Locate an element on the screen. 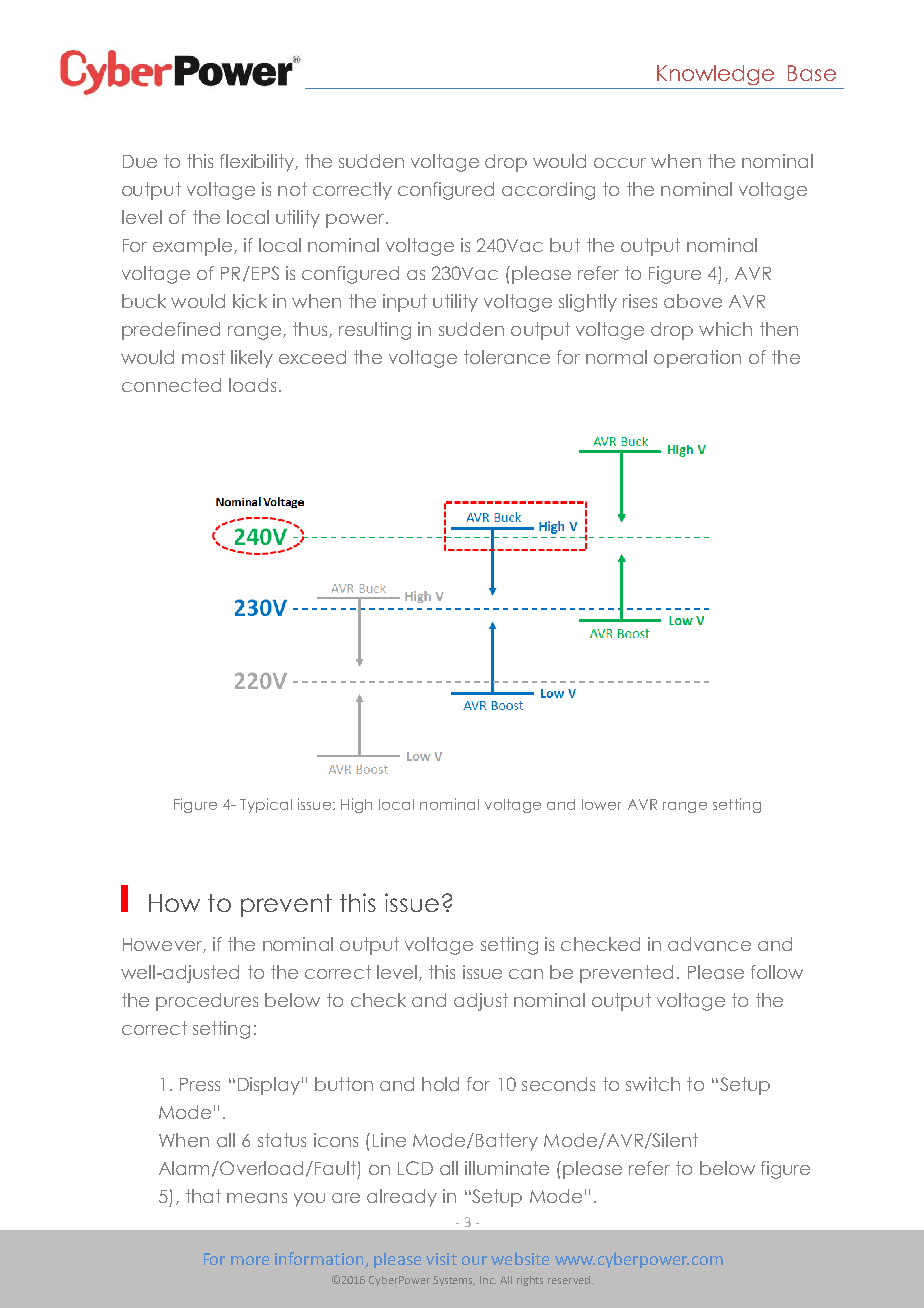 Image resolution: width=924 pixels, height=1308 pixels. that is located at coordinates (203, 1196).
